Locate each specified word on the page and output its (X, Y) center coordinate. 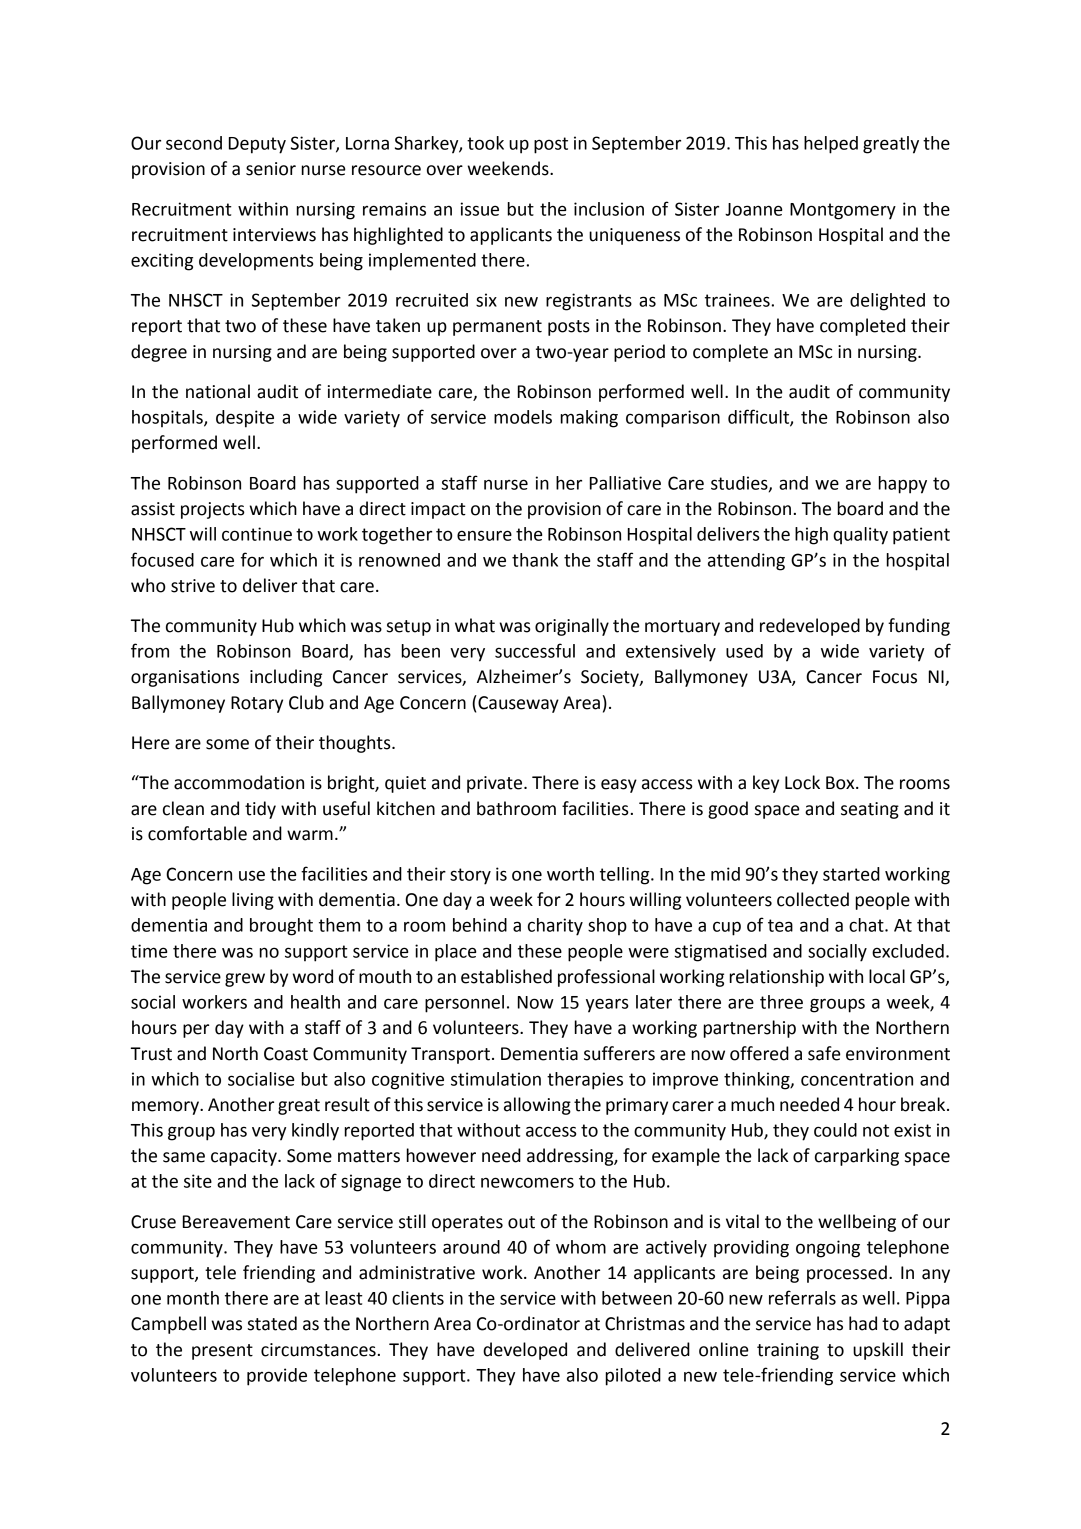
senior (271, 169)
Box (841, 783)
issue (479, 209)
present (222, 1352)
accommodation (239, 782)
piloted (633, 1377)
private (496, 784)
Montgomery (843, 211)
